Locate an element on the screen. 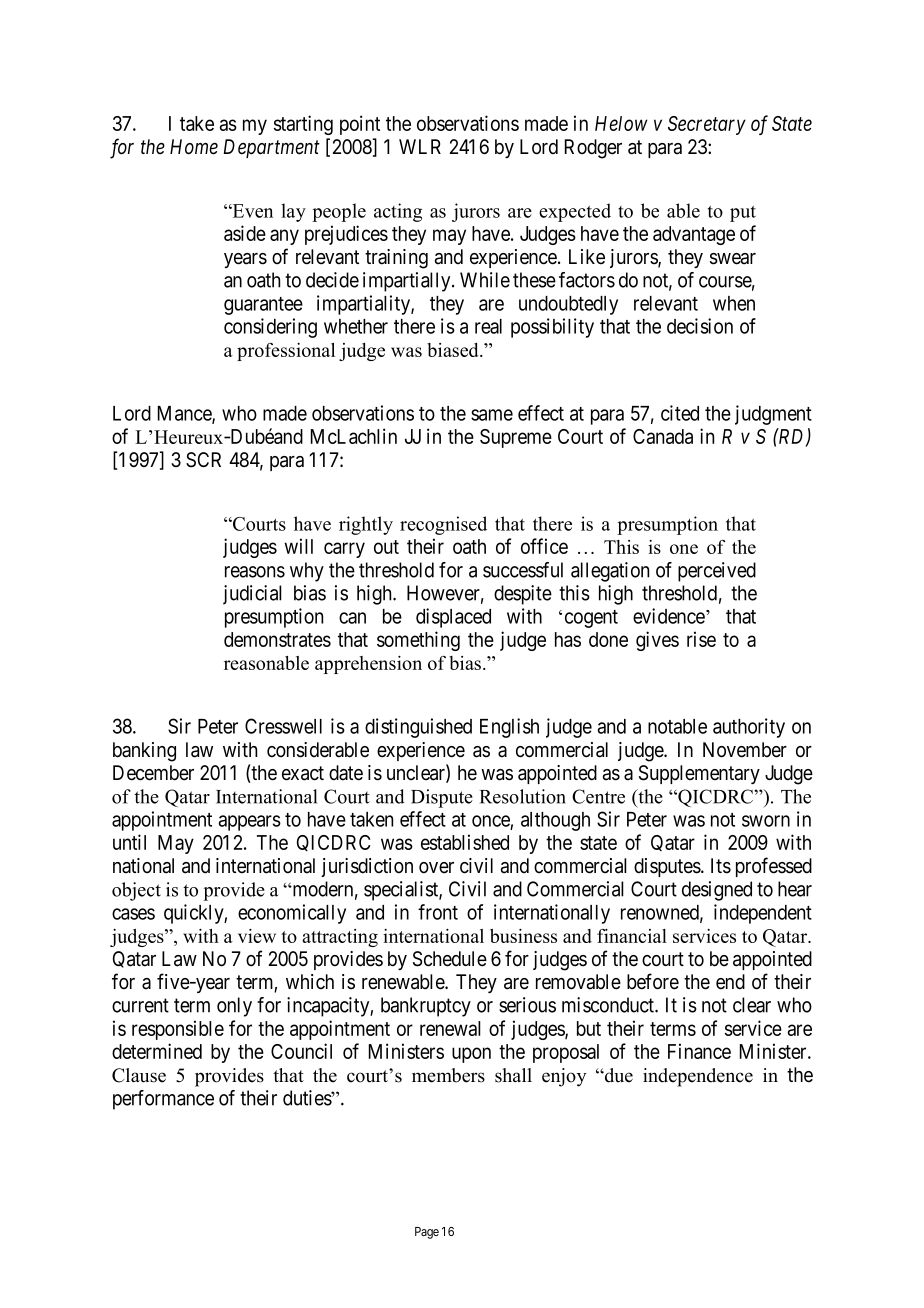 The image size is (924, 1308). Clause is located at coordinates (139, 1075).
